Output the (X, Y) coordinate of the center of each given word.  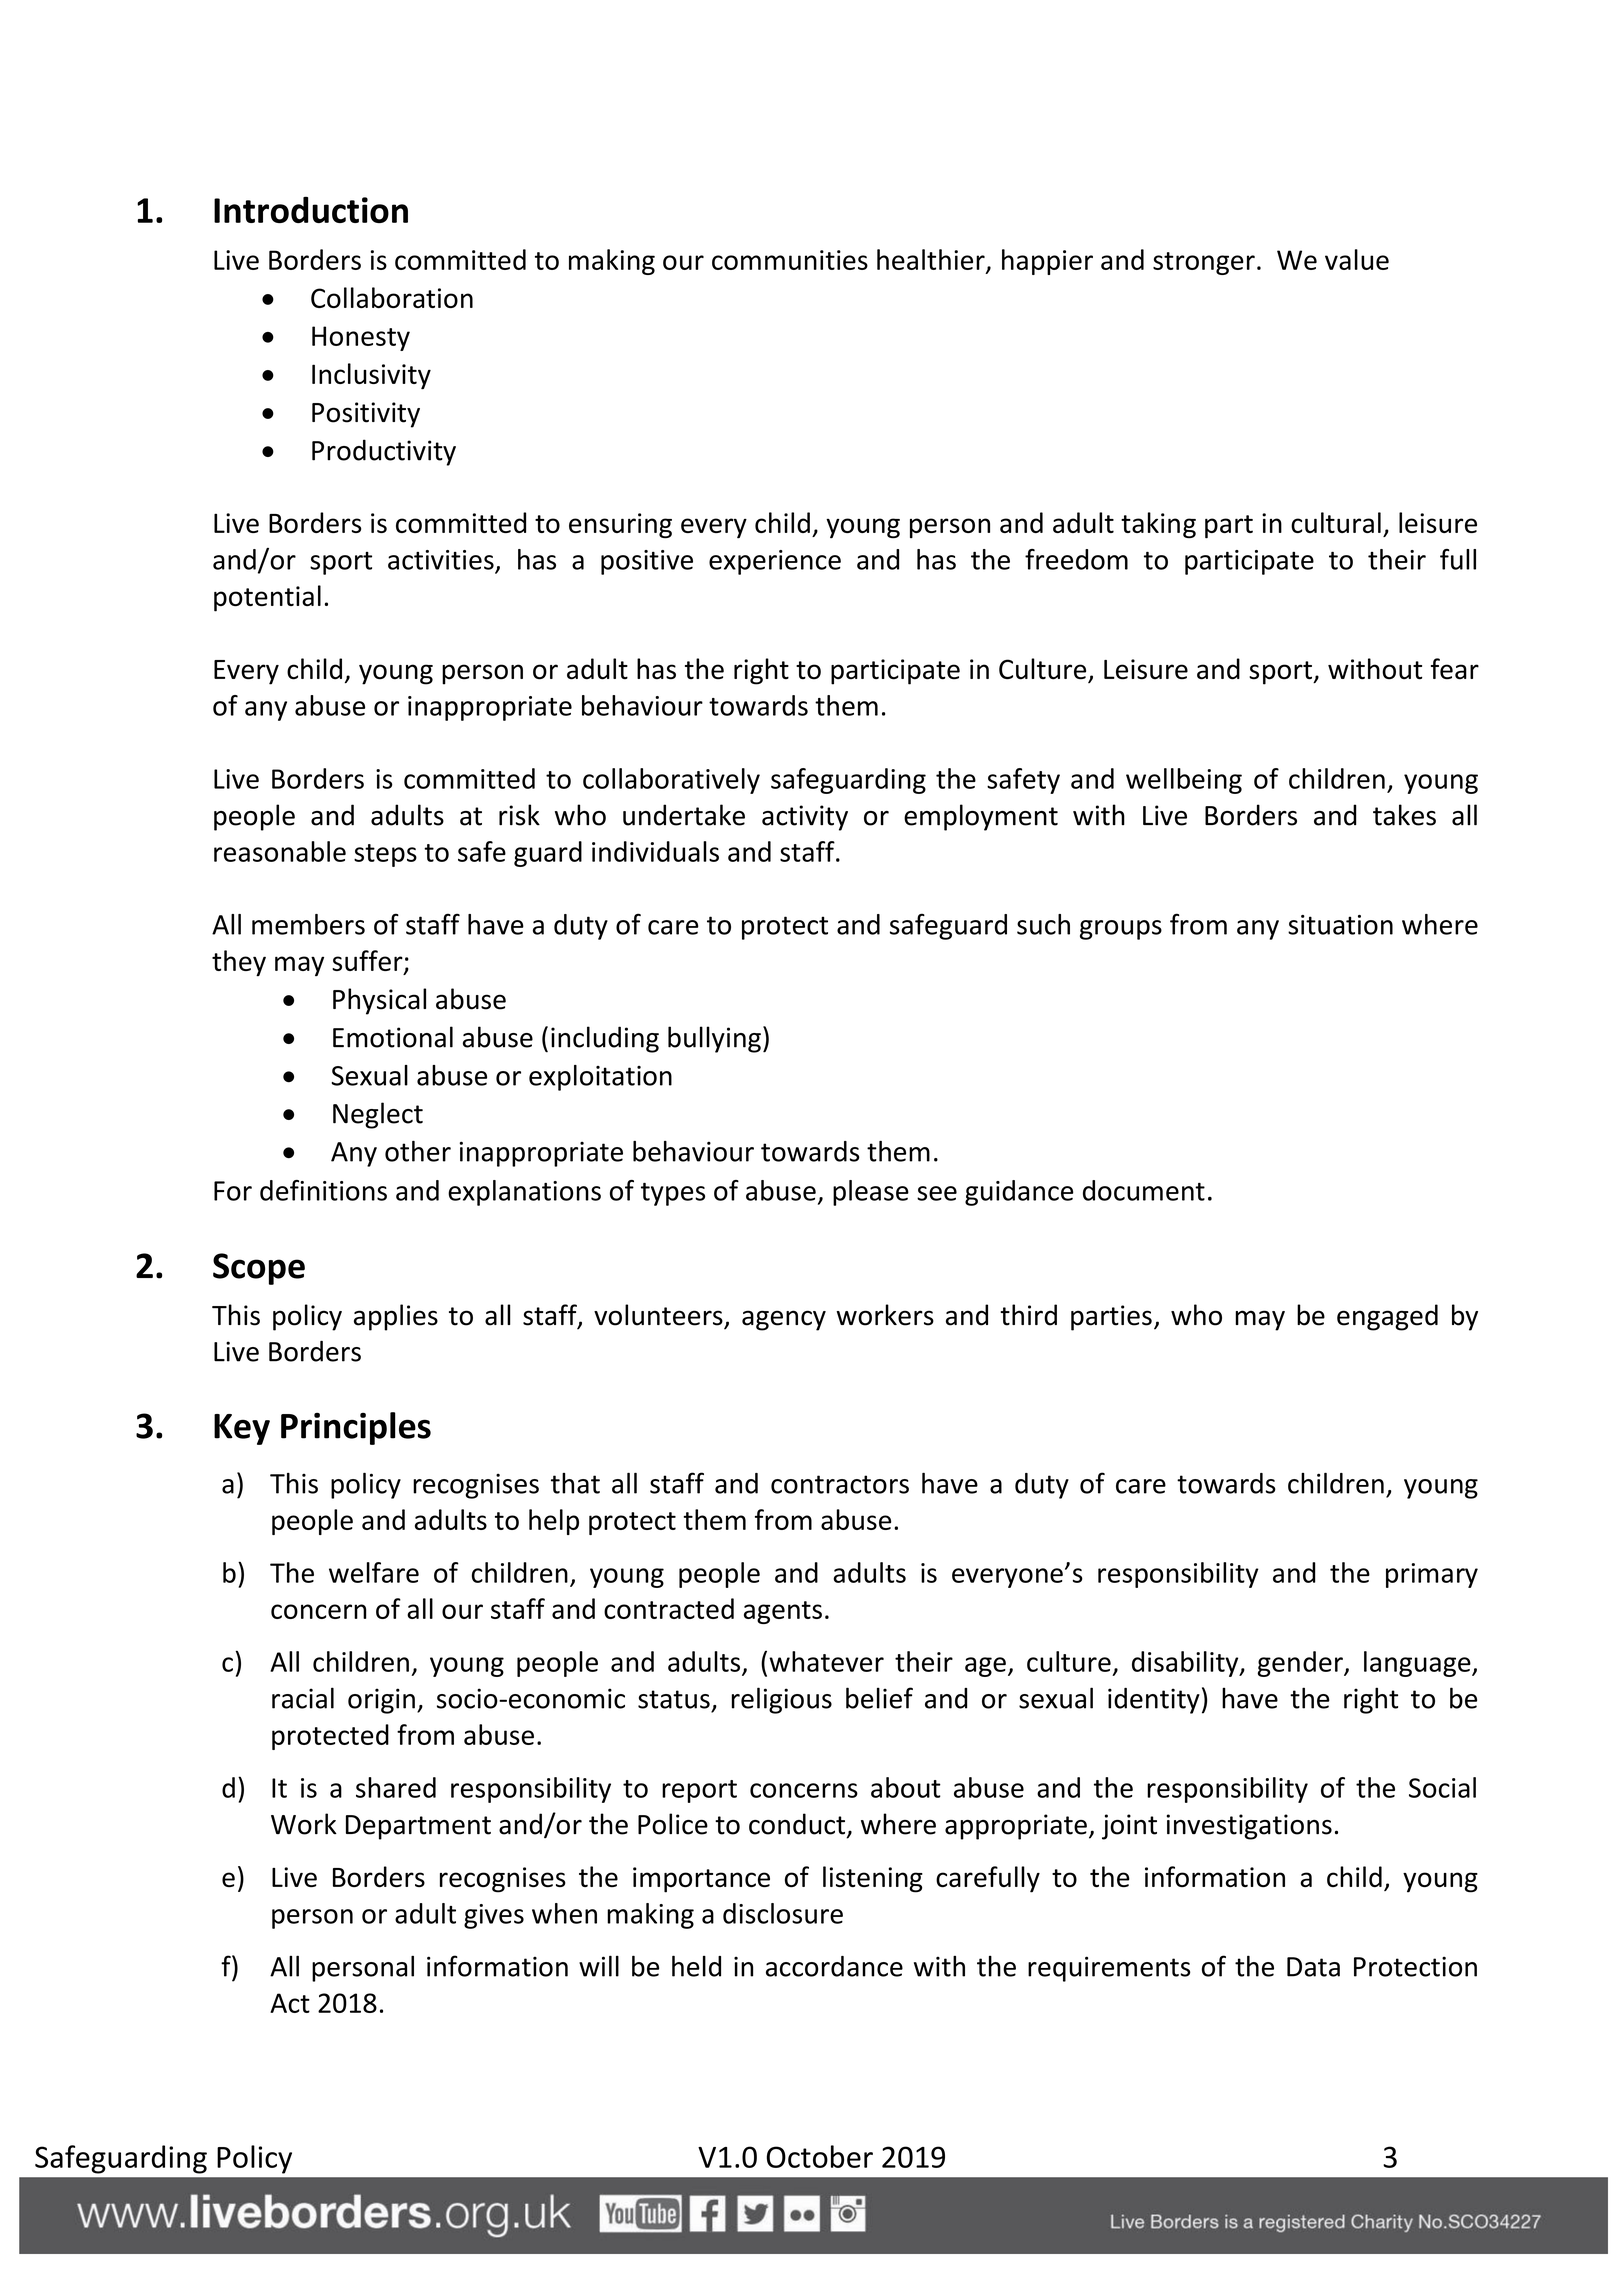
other (418, 1151)
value (1357, 259)
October (820, 2156)
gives (494, 1916)
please (871, 1193)
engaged (1387, 1317)
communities (790, 260)
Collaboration (392, 297)
